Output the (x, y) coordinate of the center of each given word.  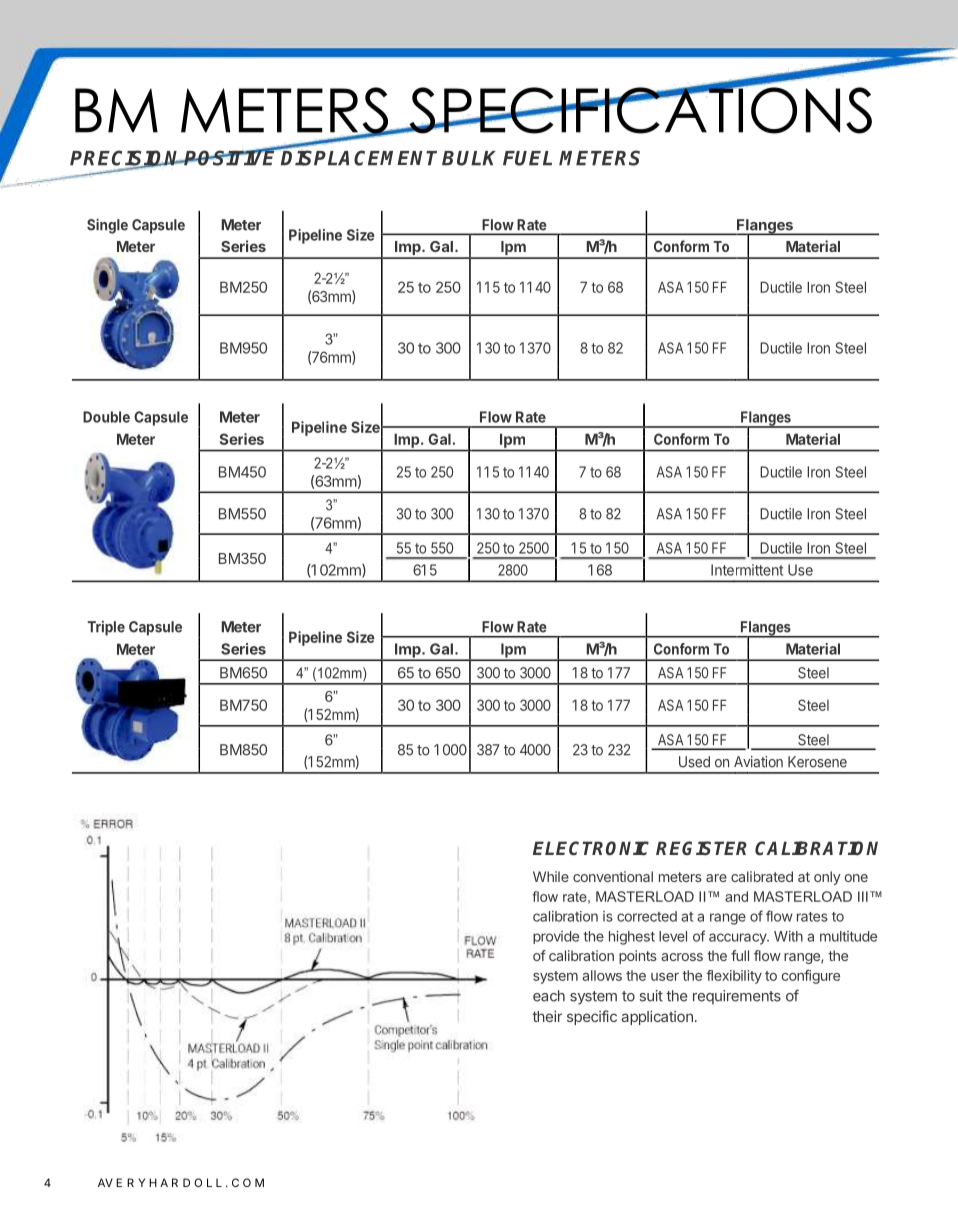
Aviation (758, 762)
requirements (737, 997)
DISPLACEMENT (358, 157)
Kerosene (817, 762)
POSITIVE (231, 157)
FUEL (527, 158)
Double (106, 417)
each (549, 996)
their (547, 1016)
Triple (106, 628)
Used (694, 762)
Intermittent (747, 570)
